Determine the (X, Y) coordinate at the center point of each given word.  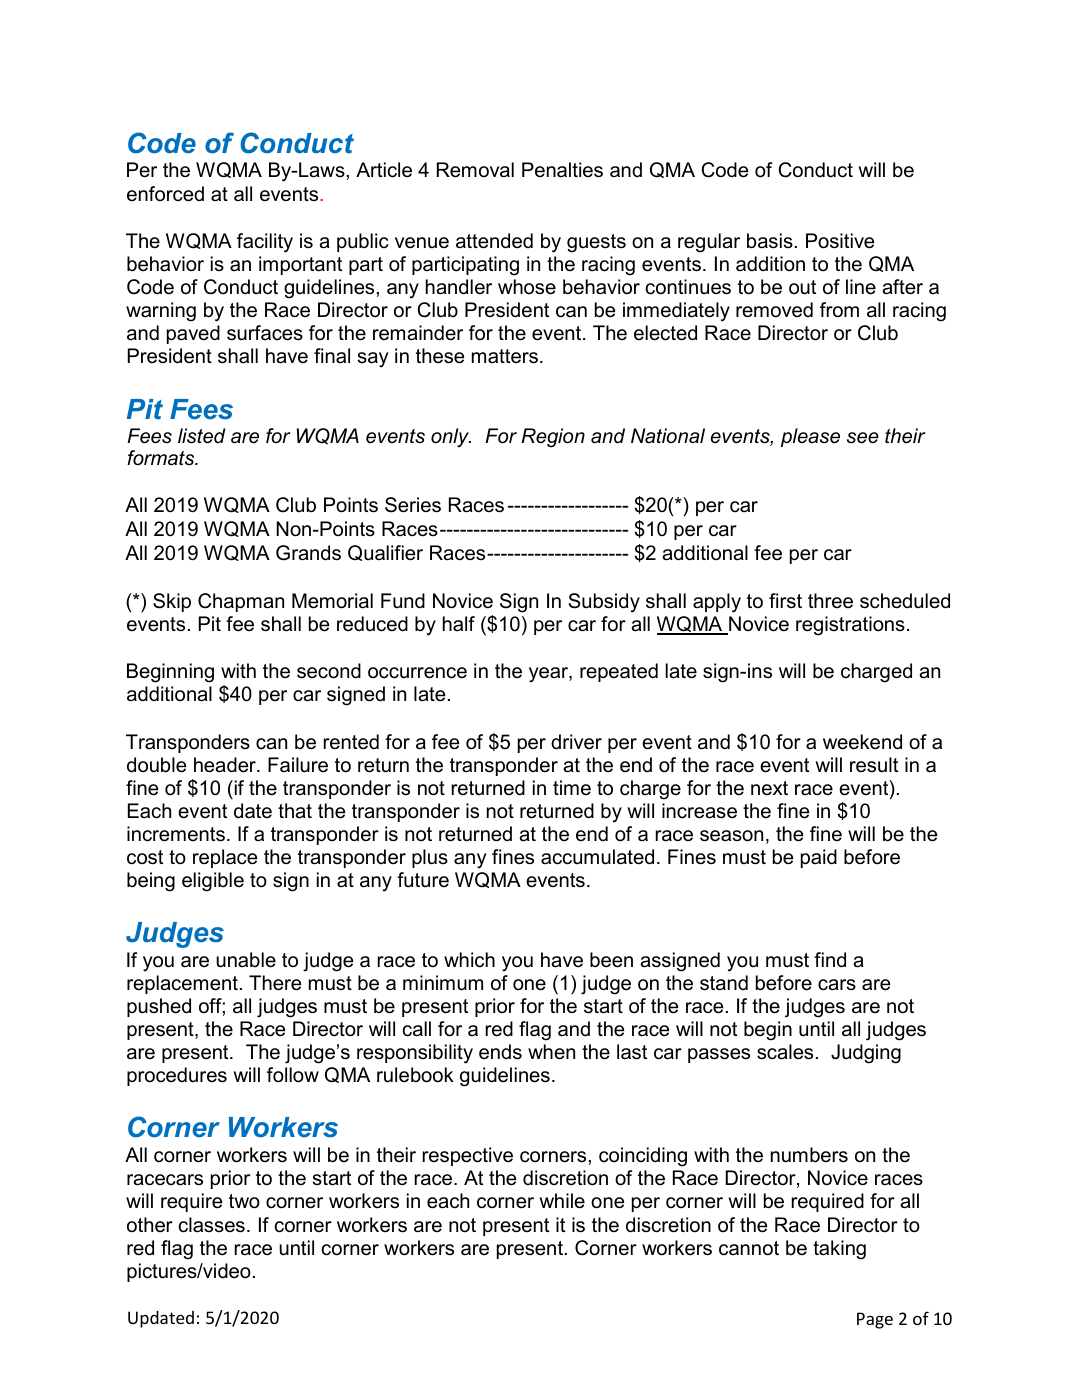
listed (201, 436)
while (562, 1201)
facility (265, 243)
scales (785, 1052)
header (226, 765)
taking (839, 1250)
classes (212, 1225)
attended (494, 241)
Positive (840, 241)
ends (500, 1052)
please (810, 437)
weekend (862, 742)
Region (553, 437)
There (275, 983)
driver (576, 742)
